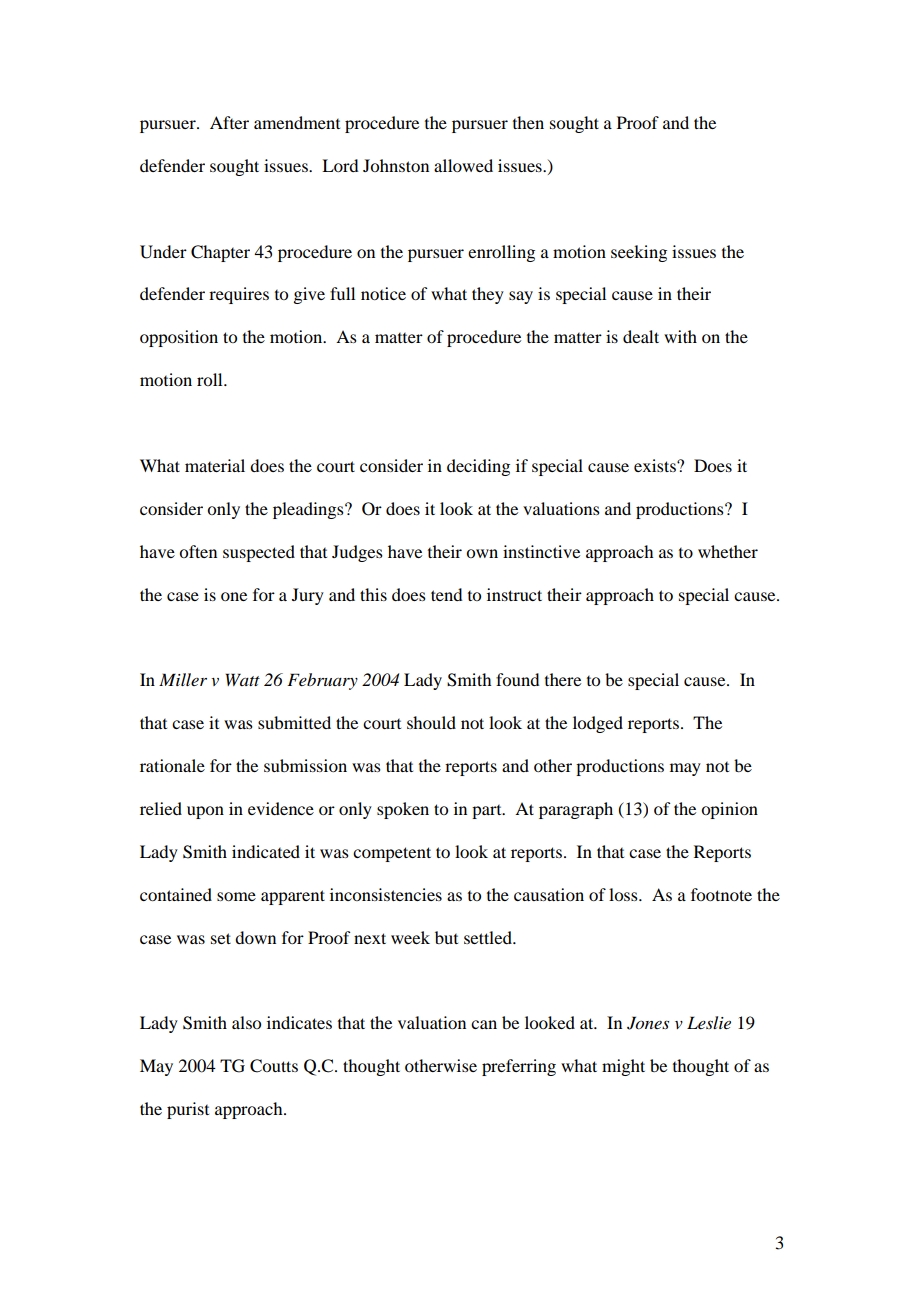  I want to click on whether, so click(728, 551).
